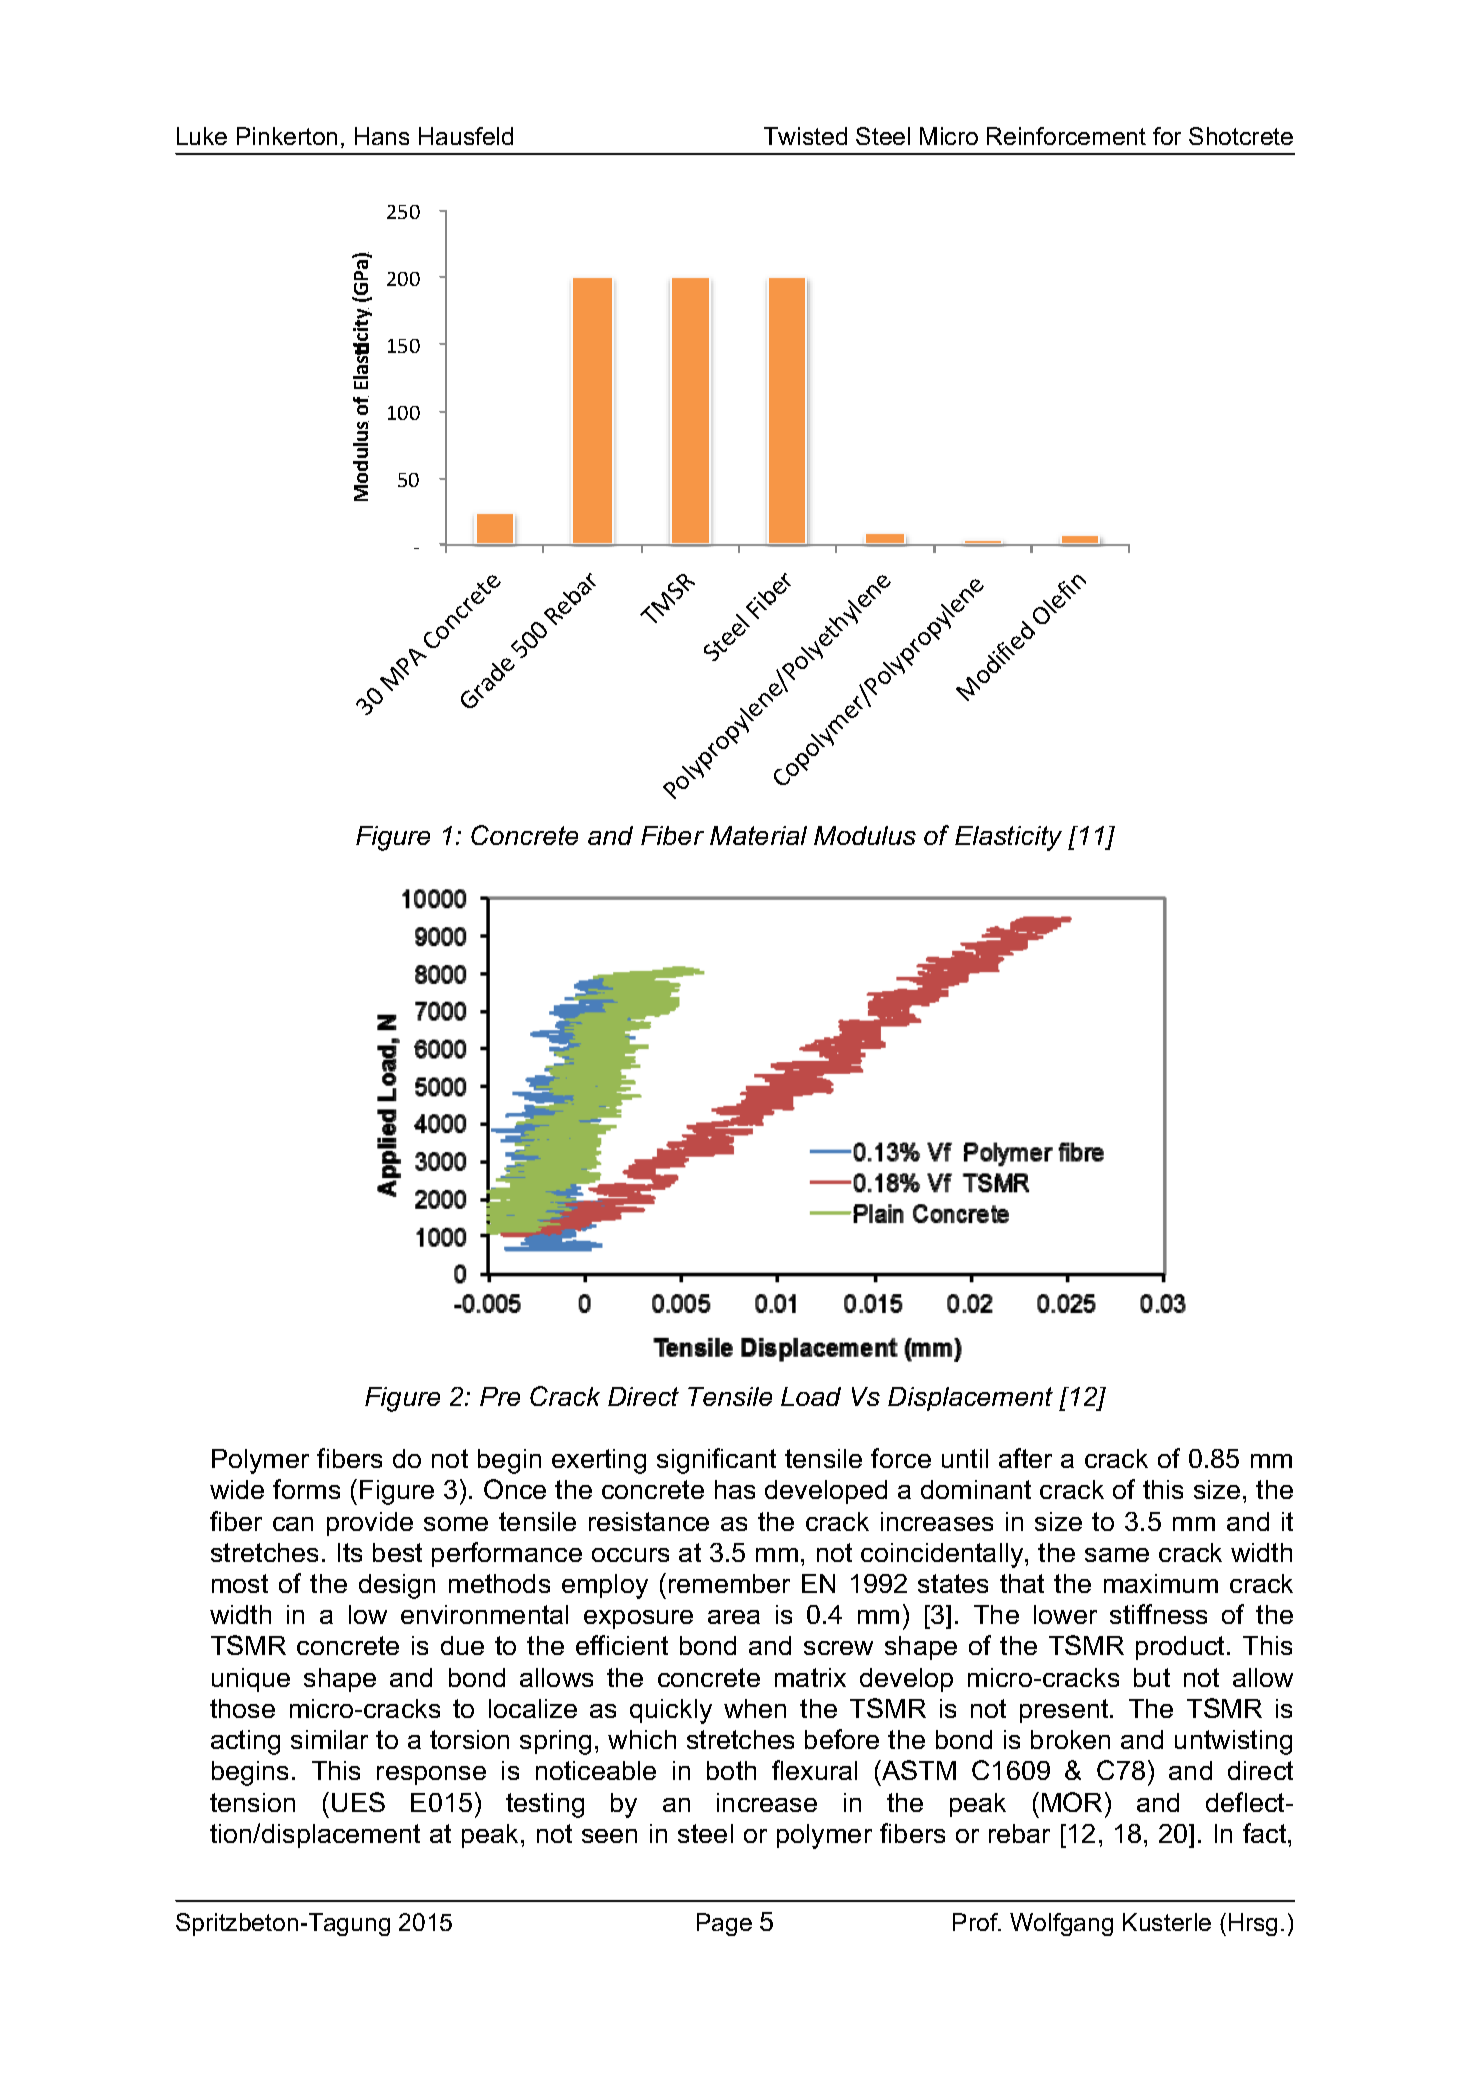 Image resolution: width=1469 pixels, height=2078 pixels. I want to click on Hans, so click(382, 136).
